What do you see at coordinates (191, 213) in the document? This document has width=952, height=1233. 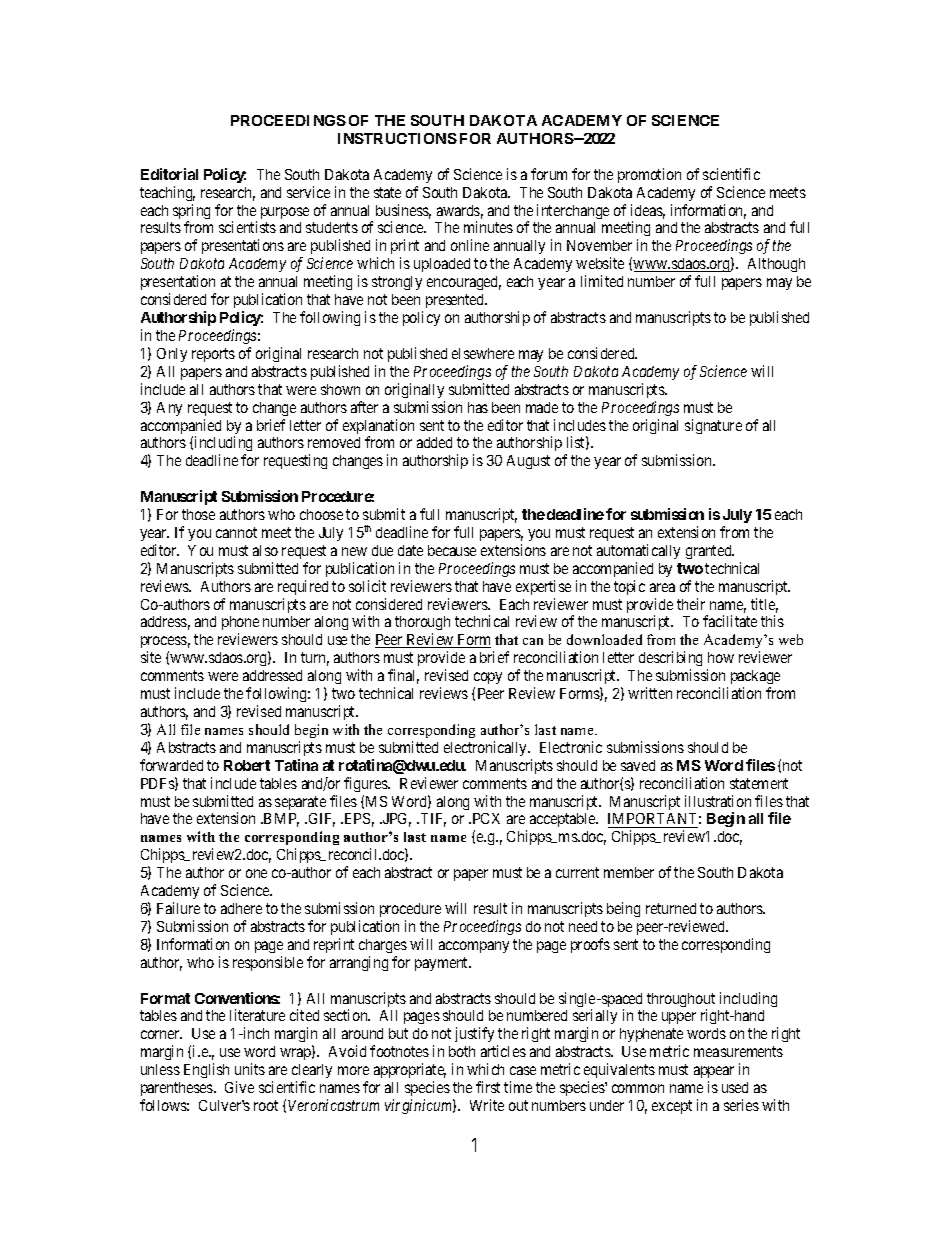 I see `spring` at bounding box center [191, 213].
